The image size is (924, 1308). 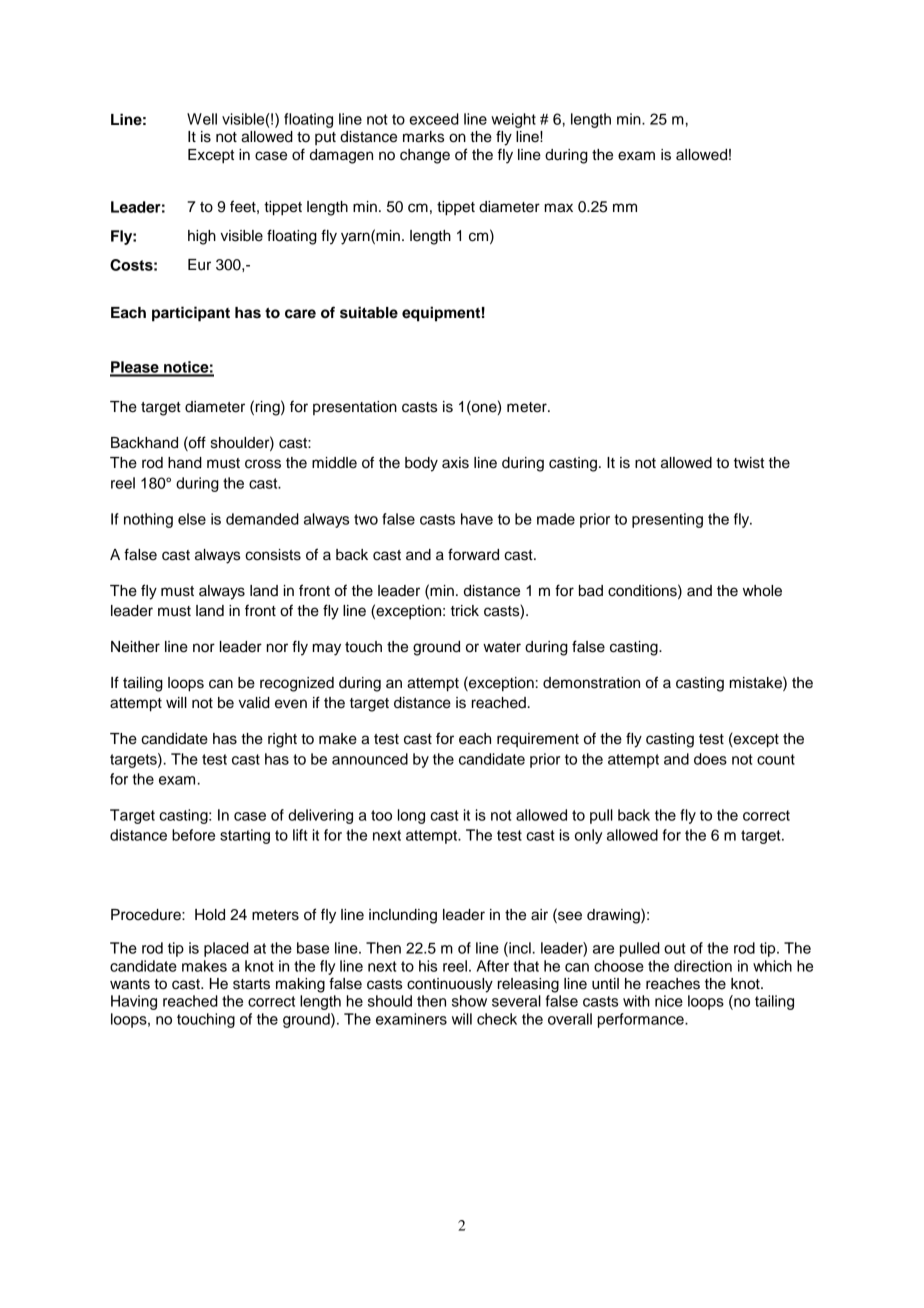 What do you see at coordinates (425, 156) in the screenshot?
I see `change` at bounding box center [425, 156].
